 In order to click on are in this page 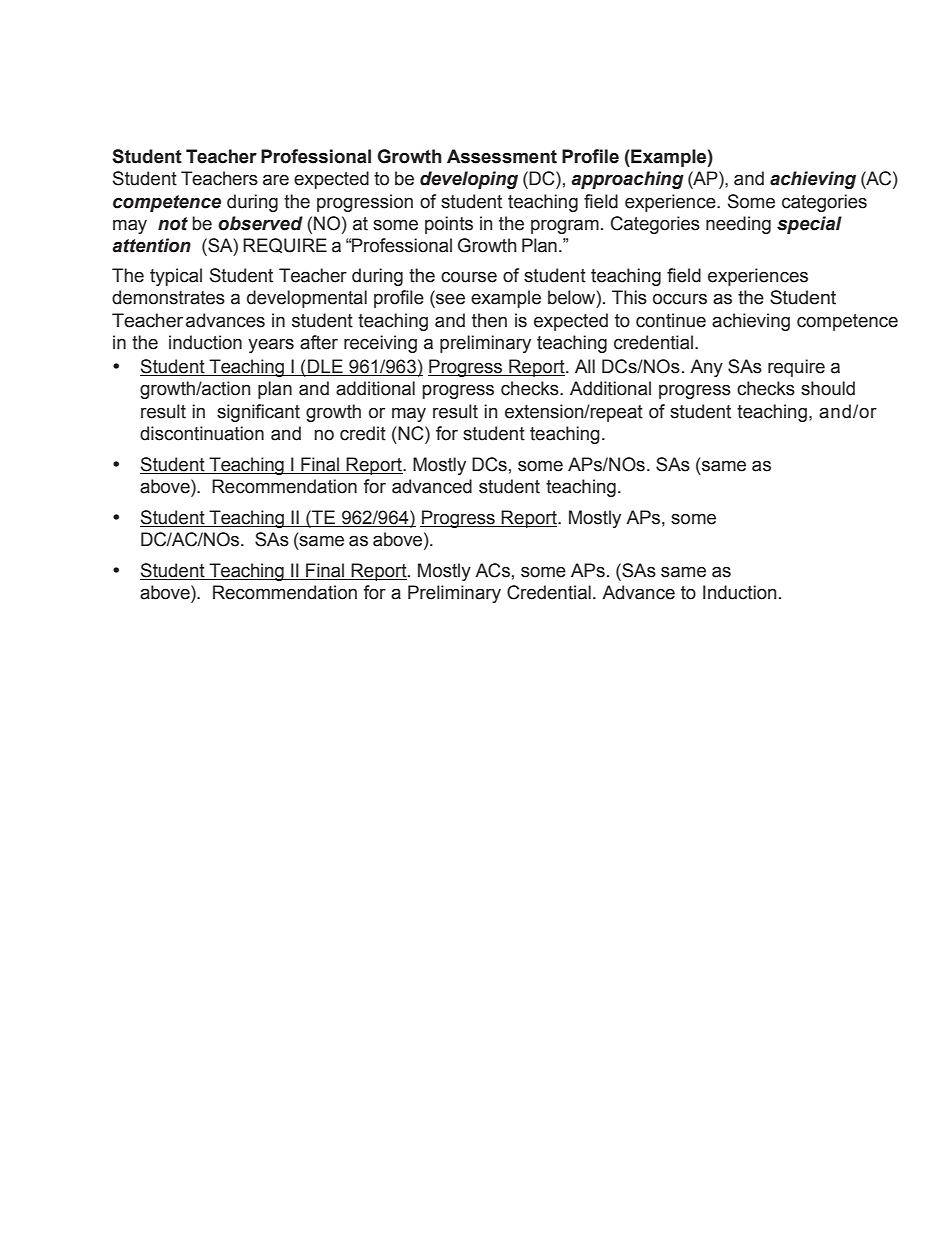, I will do `click(276, 180)`.
